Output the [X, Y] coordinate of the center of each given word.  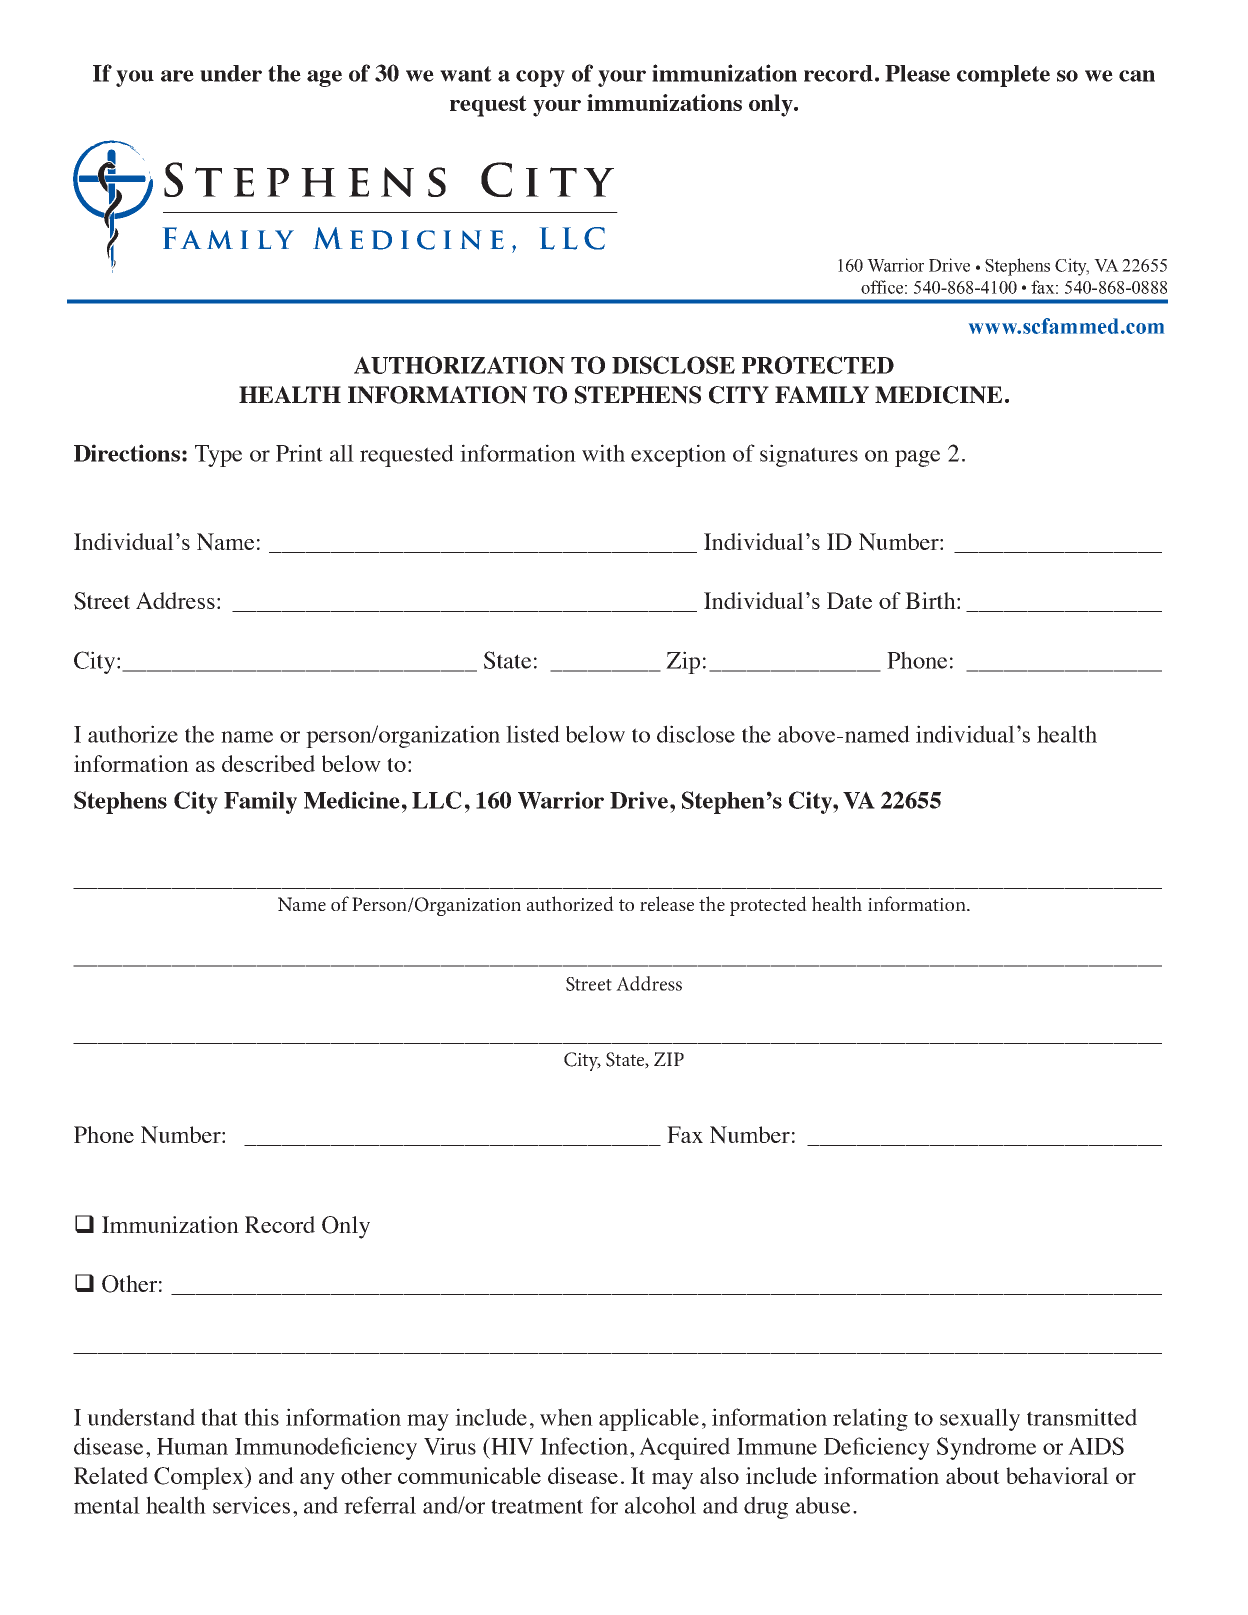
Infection [584, 1446]
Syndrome [986, 1448]
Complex [200, 1478]
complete [1003, 76]
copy [540, 78]
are [177, 76]
